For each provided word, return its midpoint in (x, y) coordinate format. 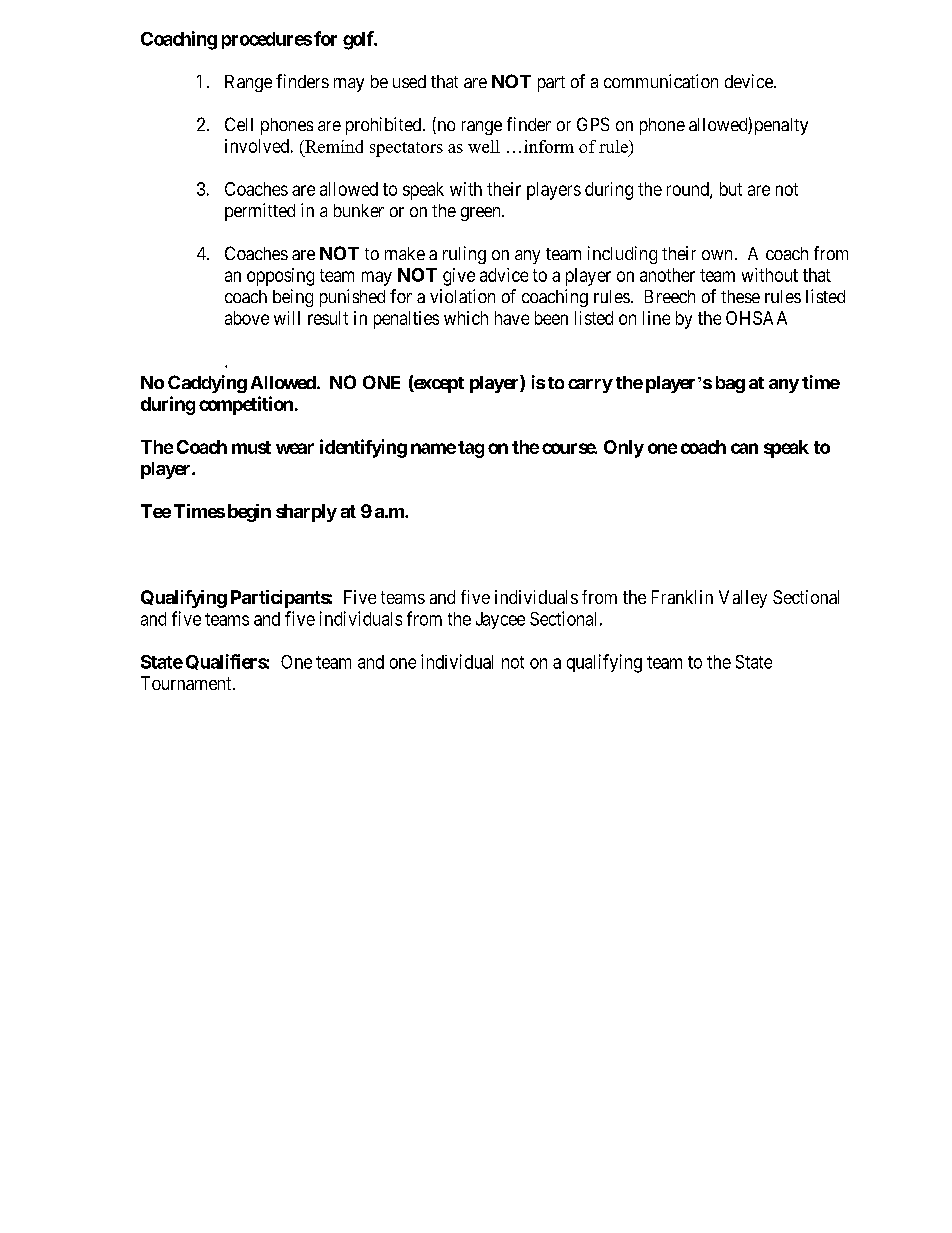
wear (295, 448)
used (409, 81)
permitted (260, 212)
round (689, 190)
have (512, 318)
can (744, 448)
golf (359, 40)
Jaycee (500, 620)
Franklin (682, 597)
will (287, 318)
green (482, 214)
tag (471, 449)
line (656, 318)
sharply (306, 513)
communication (661, 81)
